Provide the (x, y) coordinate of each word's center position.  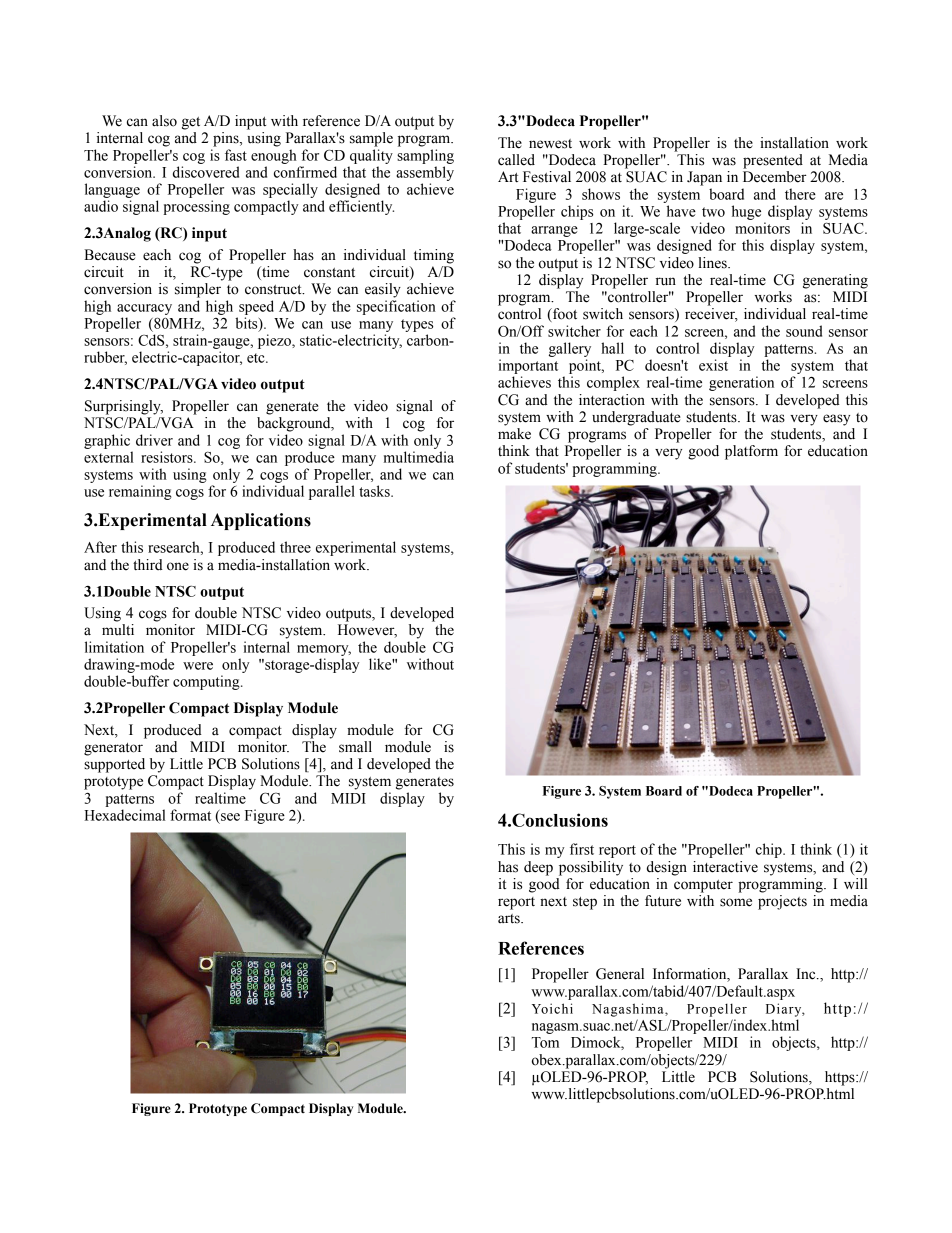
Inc (807, 974)
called (516, 160)
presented (773, 161)
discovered (206, 172)
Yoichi (552, 1008)
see (230, 817)
